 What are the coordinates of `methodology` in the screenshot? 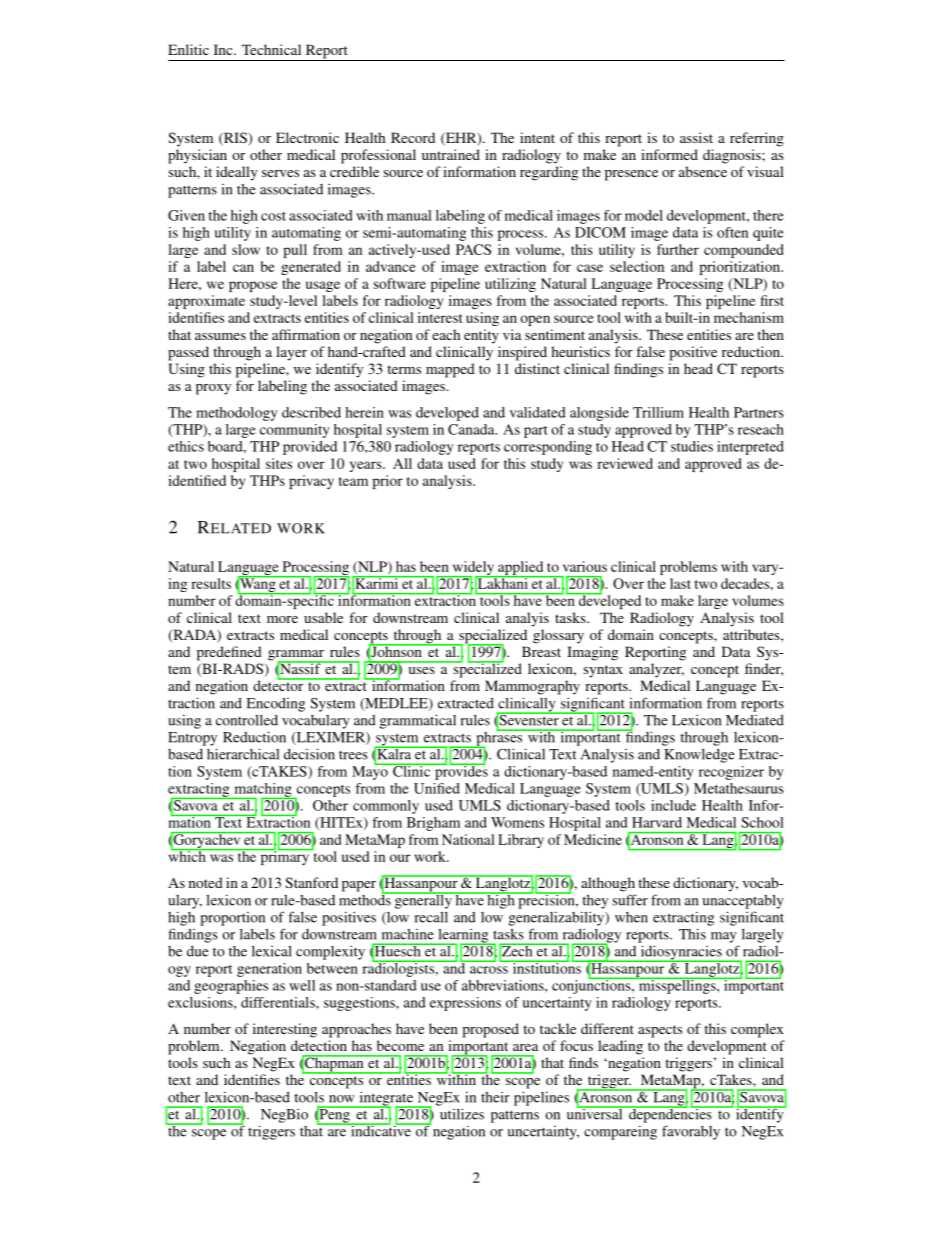 It's located at (237, 414).
